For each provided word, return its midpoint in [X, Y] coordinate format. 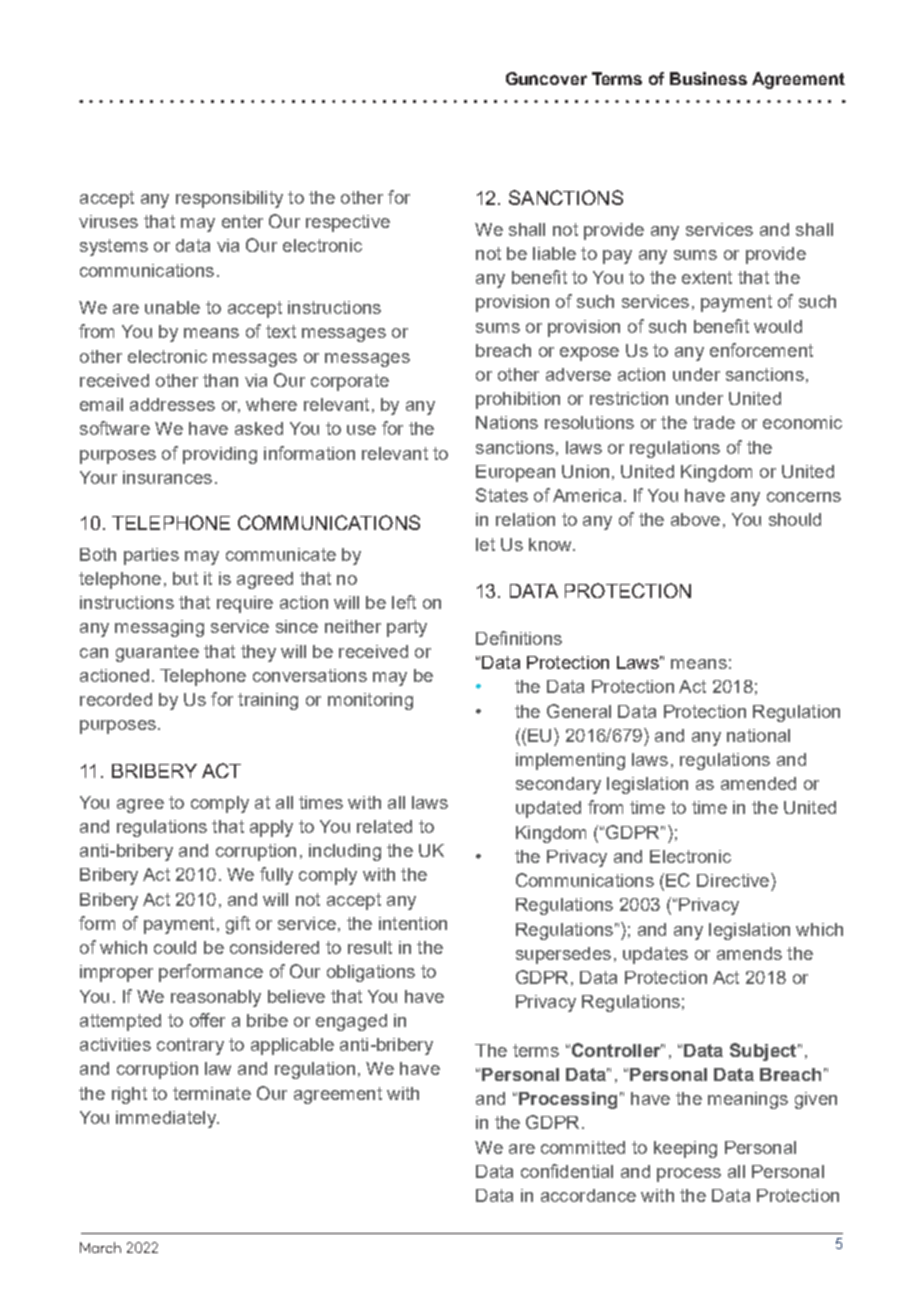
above [695, 519]
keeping [685, 1149]
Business [708, 78]
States [502, 495]
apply [271, 828]
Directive [733, 880]
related [384, 826]
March [100, 1247]
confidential [567, 1171]
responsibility [229, 199]
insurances [167, 477]
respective [348, 223]
